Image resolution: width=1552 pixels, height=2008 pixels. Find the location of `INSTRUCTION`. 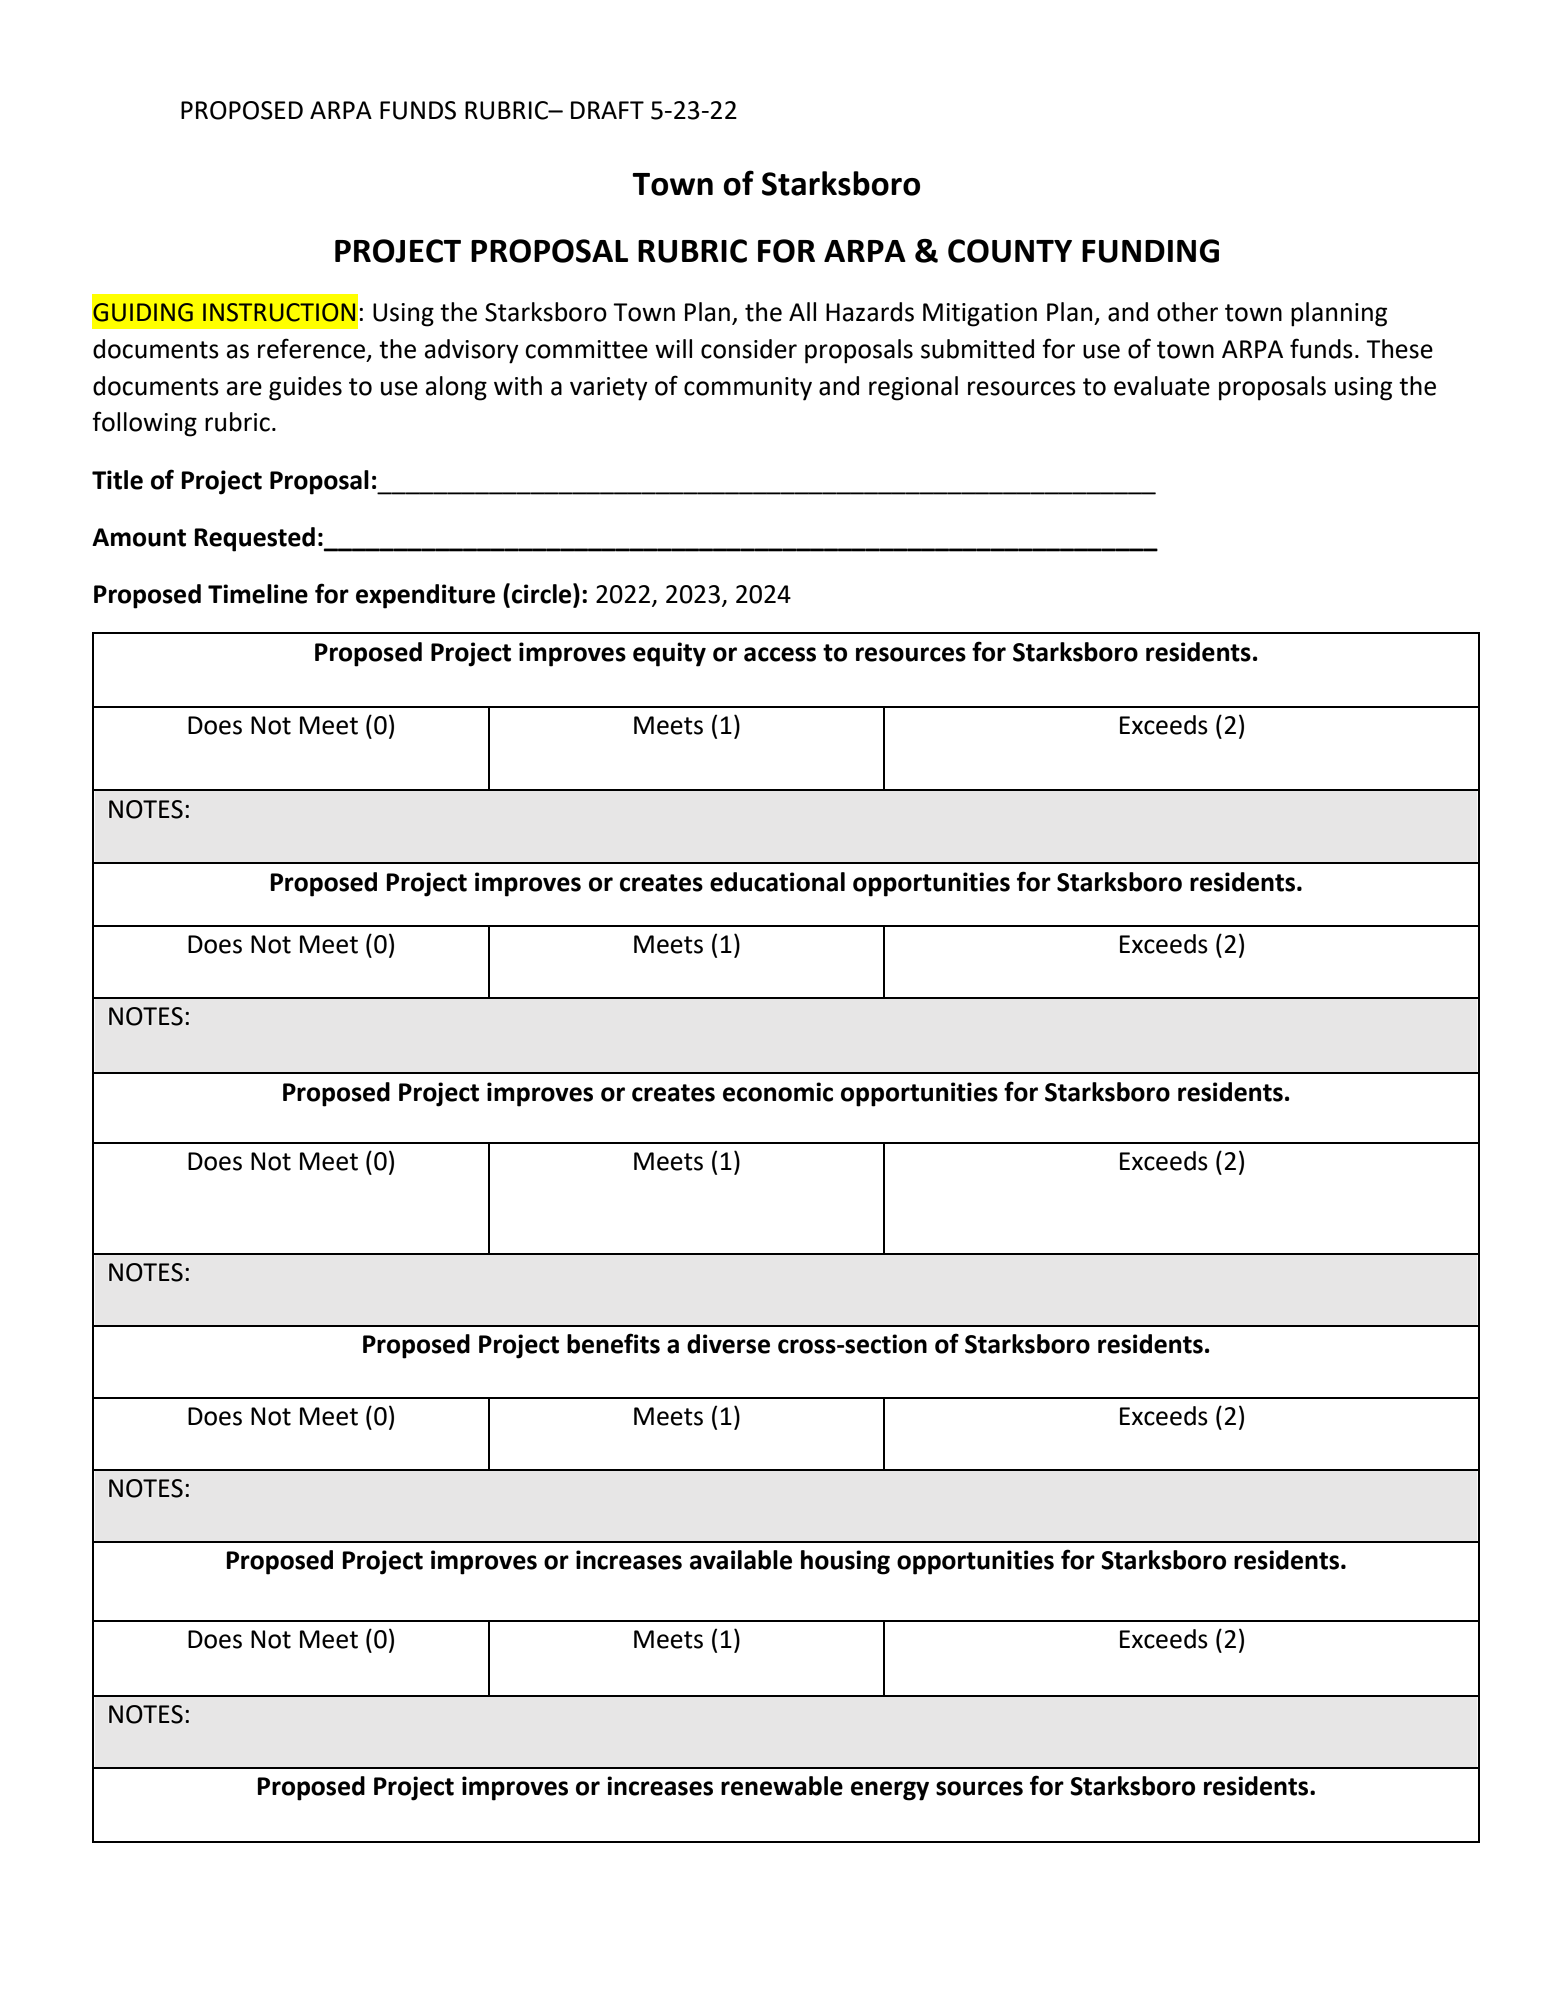

INSTRUCTION is located at coordinates (279, 312).
